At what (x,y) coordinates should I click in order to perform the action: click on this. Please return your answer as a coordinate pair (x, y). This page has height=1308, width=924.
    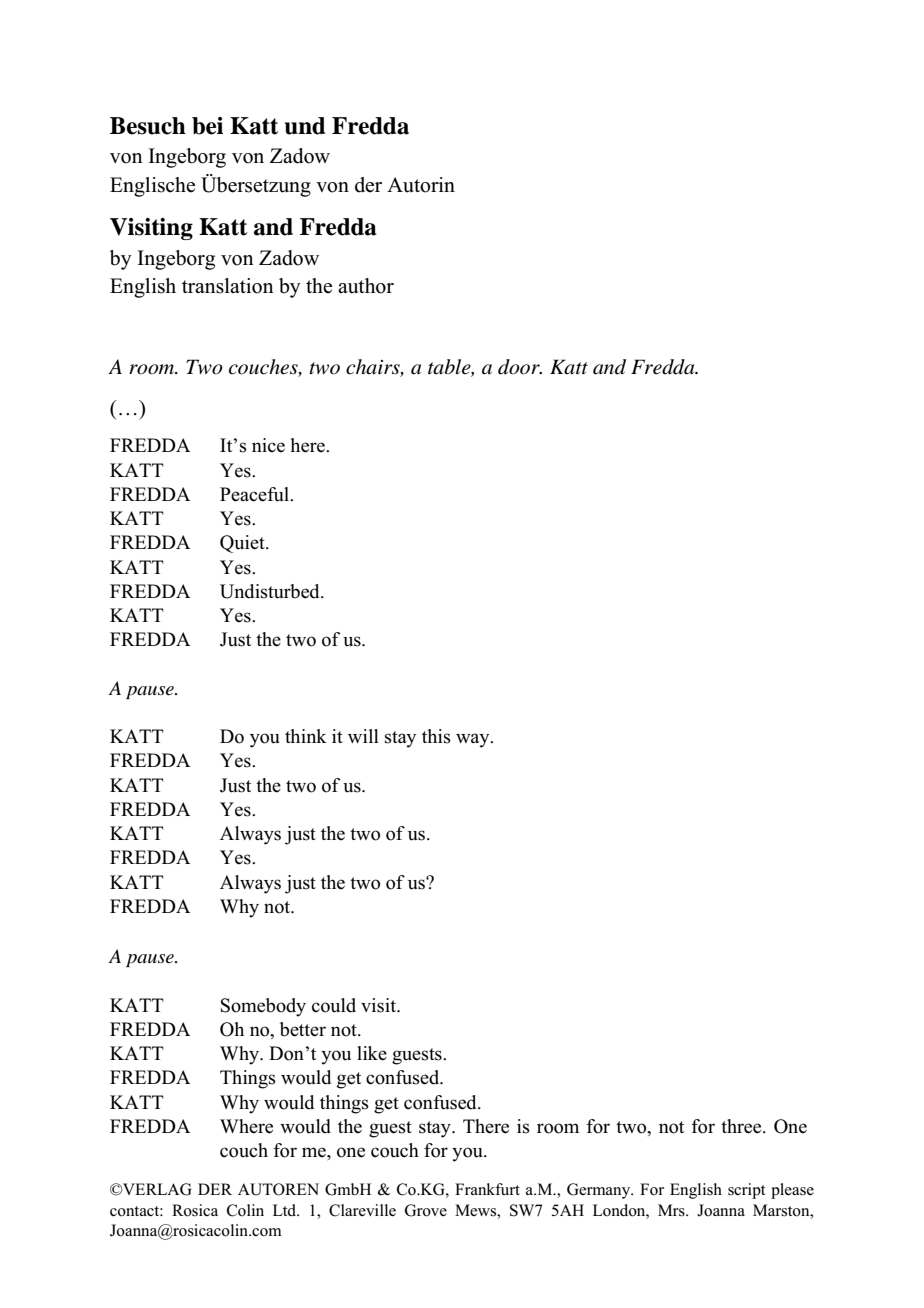
    Looking at the image, I should click on (436, 736).
